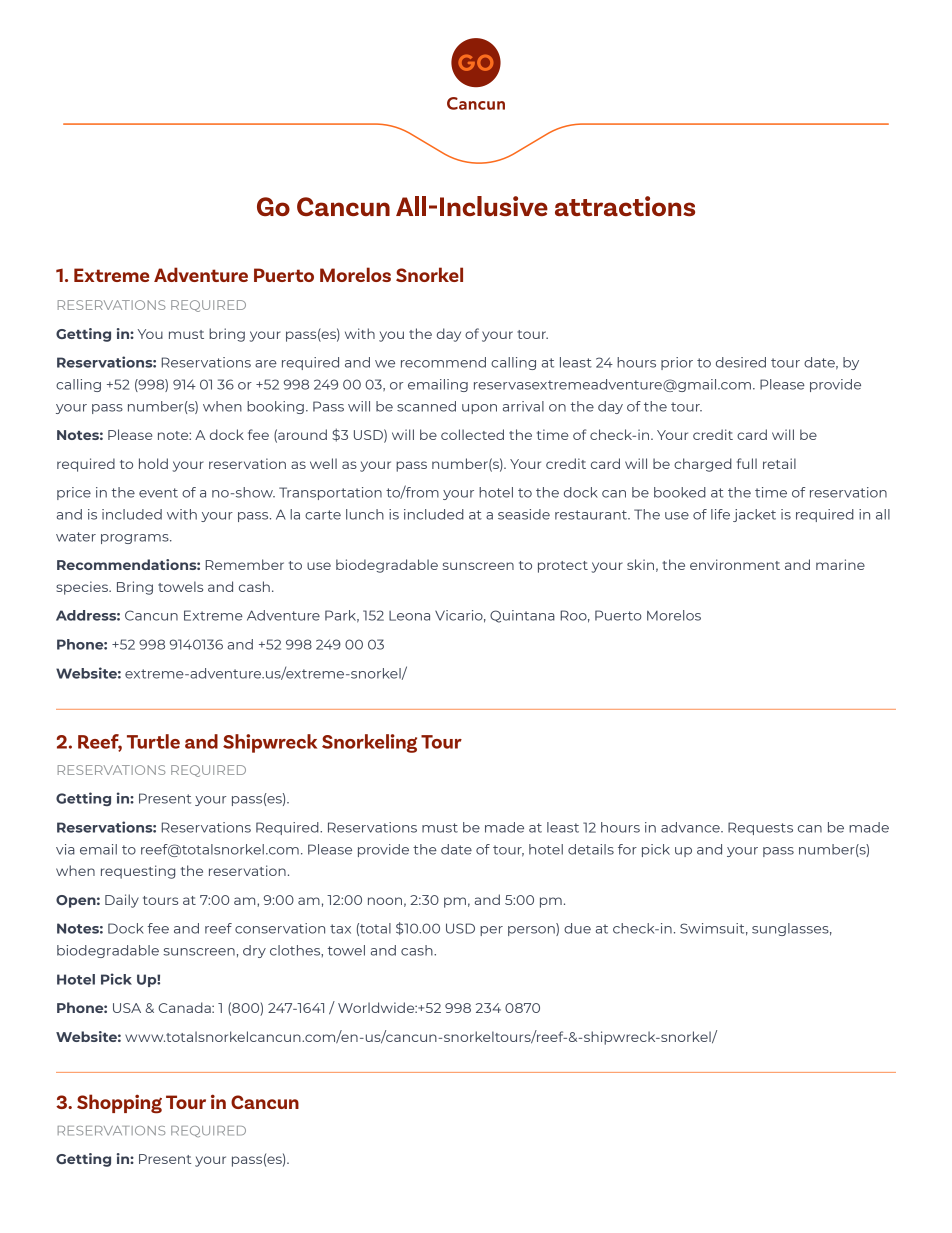  Describe the element at coordinates (577, 928) in the page. I see `due` at that location.
